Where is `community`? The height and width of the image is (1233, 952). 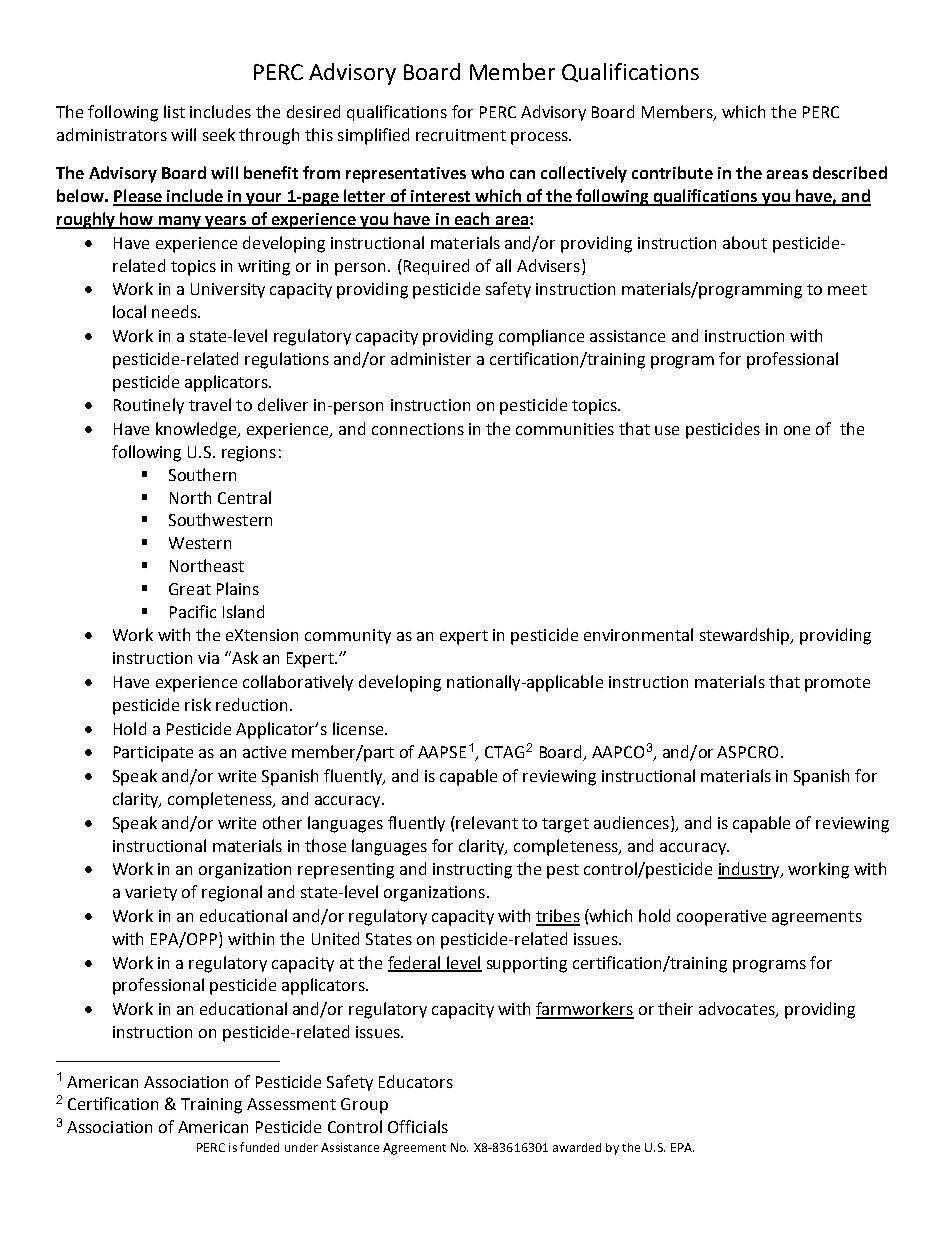
community is located at coordinates (348, 636).
